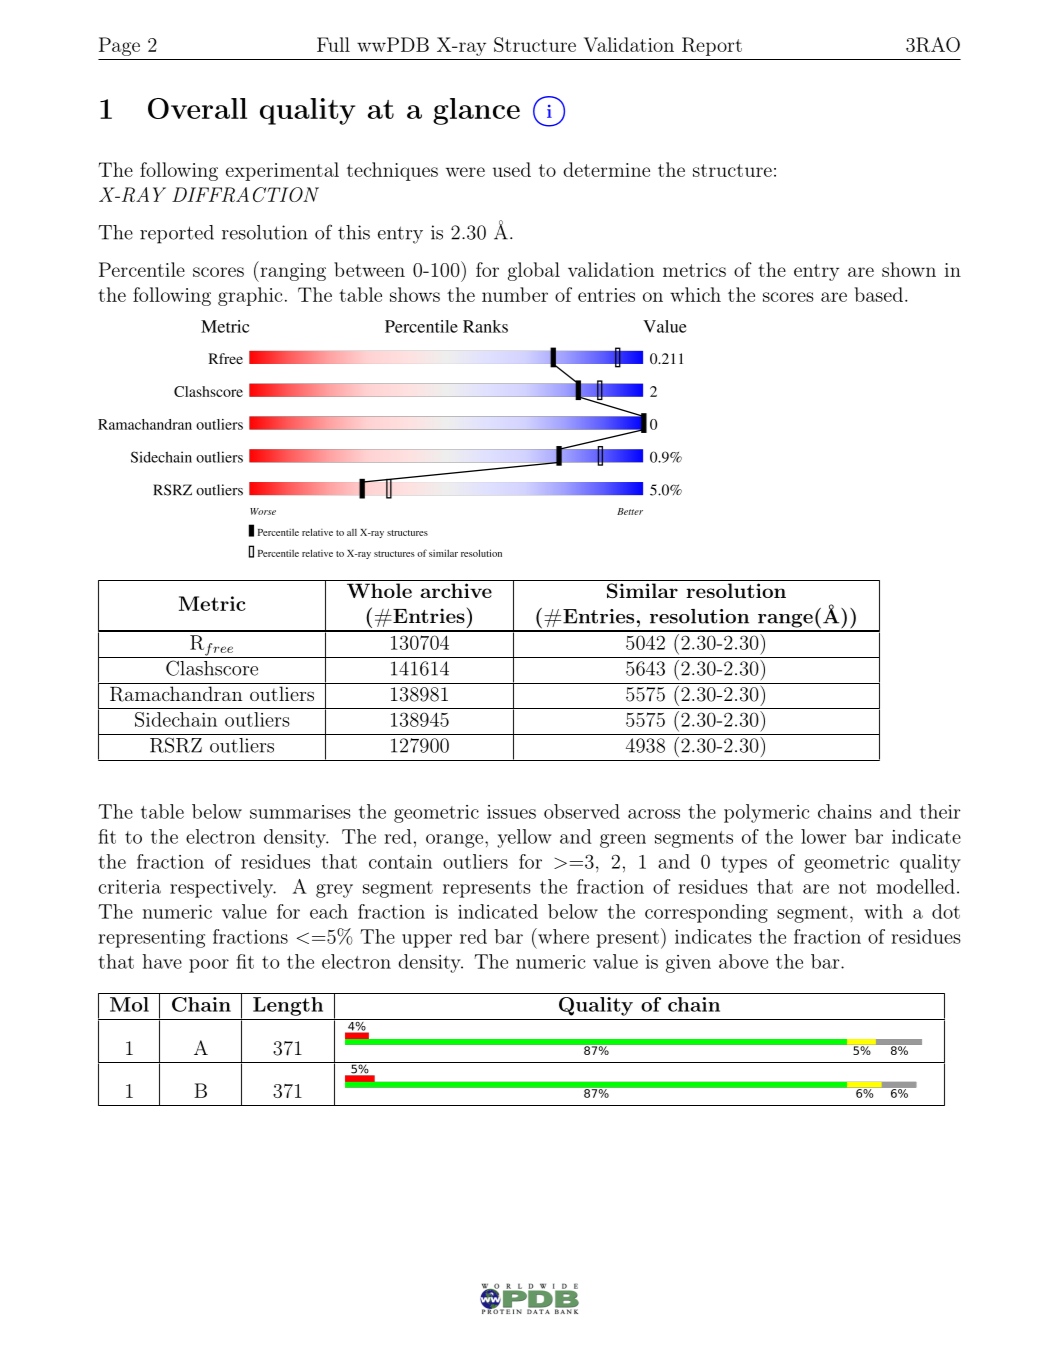 The height and width of the screenshot is (1370, 1059). What do you see at coordinates (456, 590) in the screenshot?
I see `archive` at bounding box center [456, 590].
